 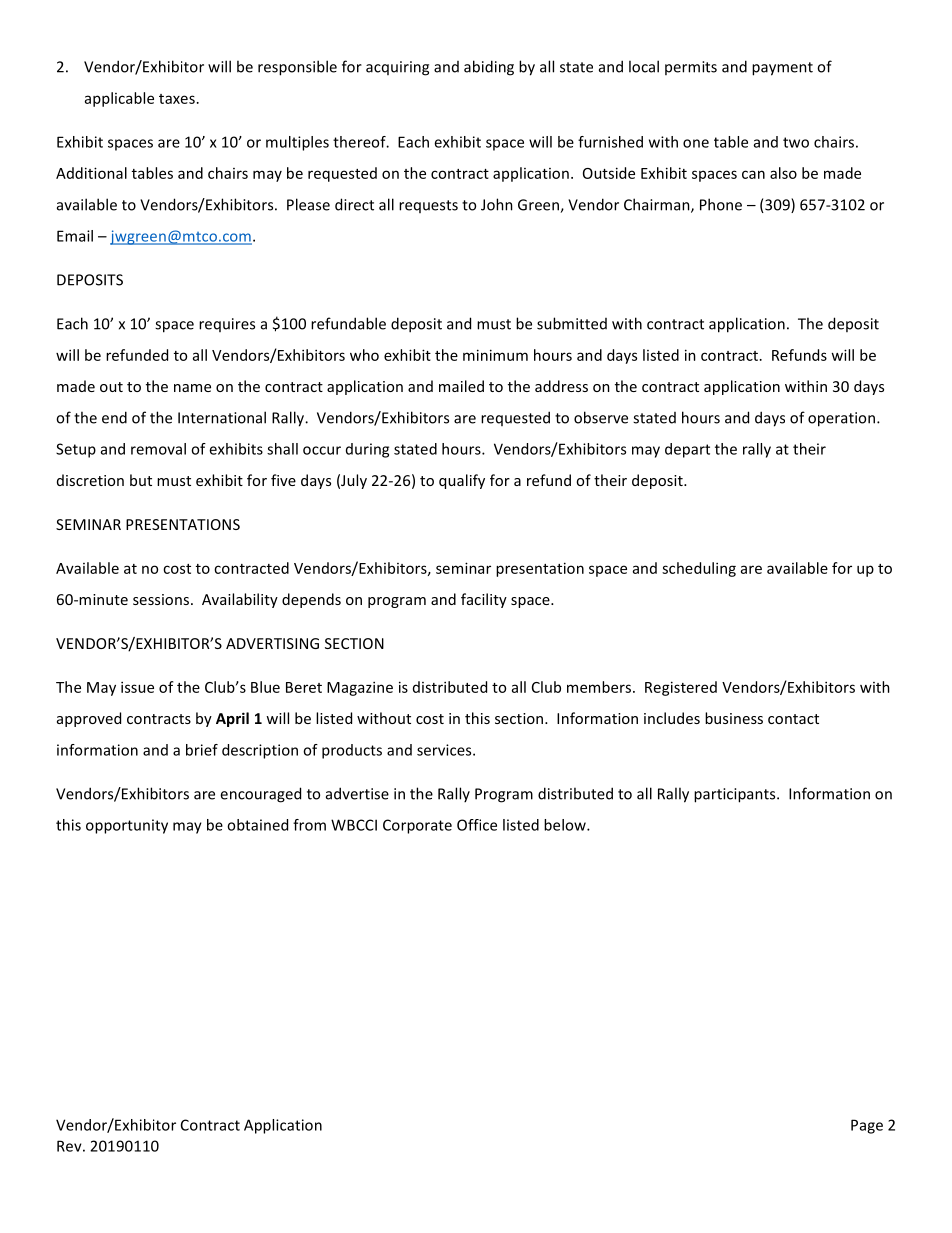 What do you see at coordinates (736, 795) in the document?
I see `participants` at bounding box center [736, 795].
